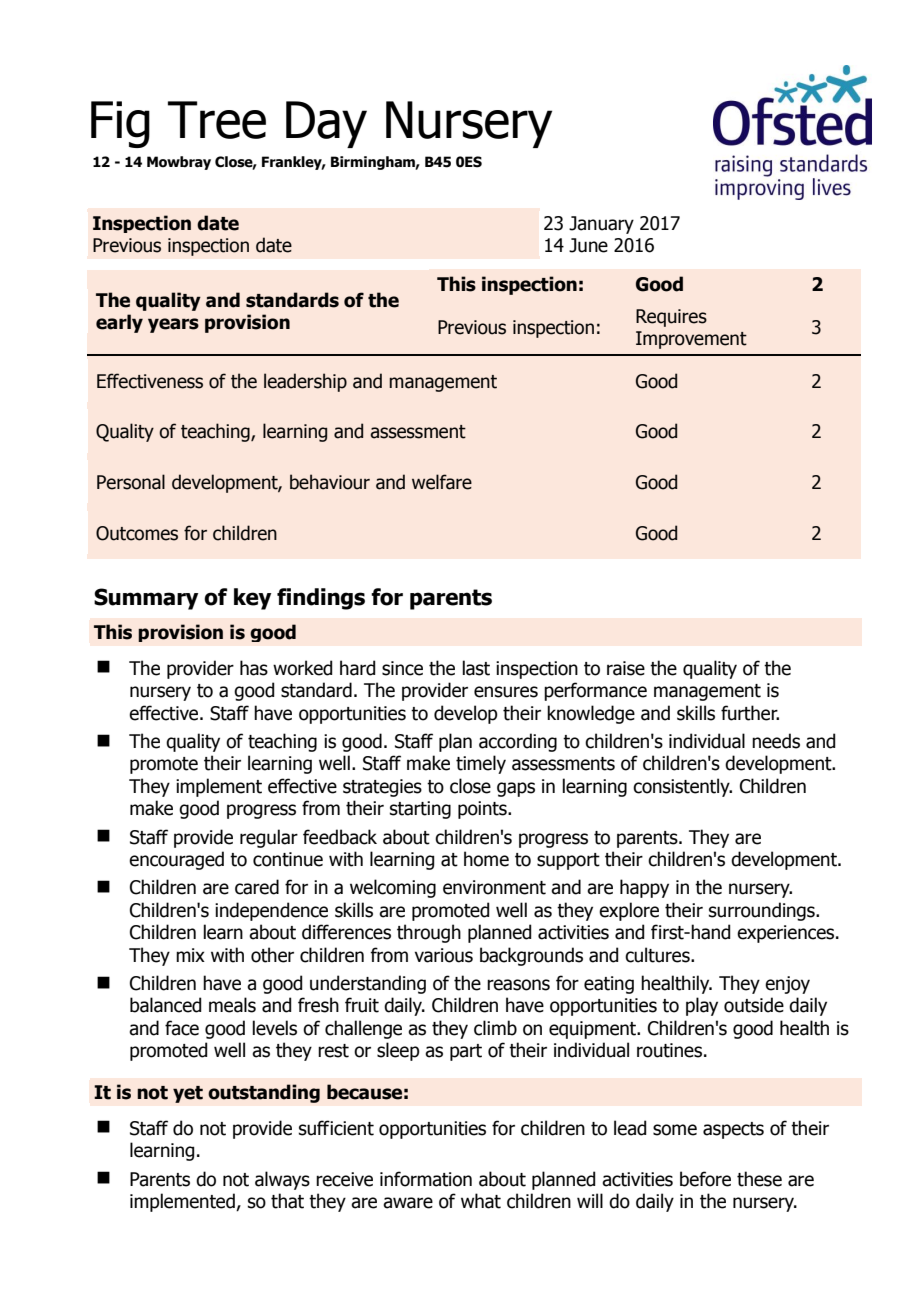 Image resolution: width=924 pixels, height=1308 pixels. I want to click on always, so click(282, 1180).
